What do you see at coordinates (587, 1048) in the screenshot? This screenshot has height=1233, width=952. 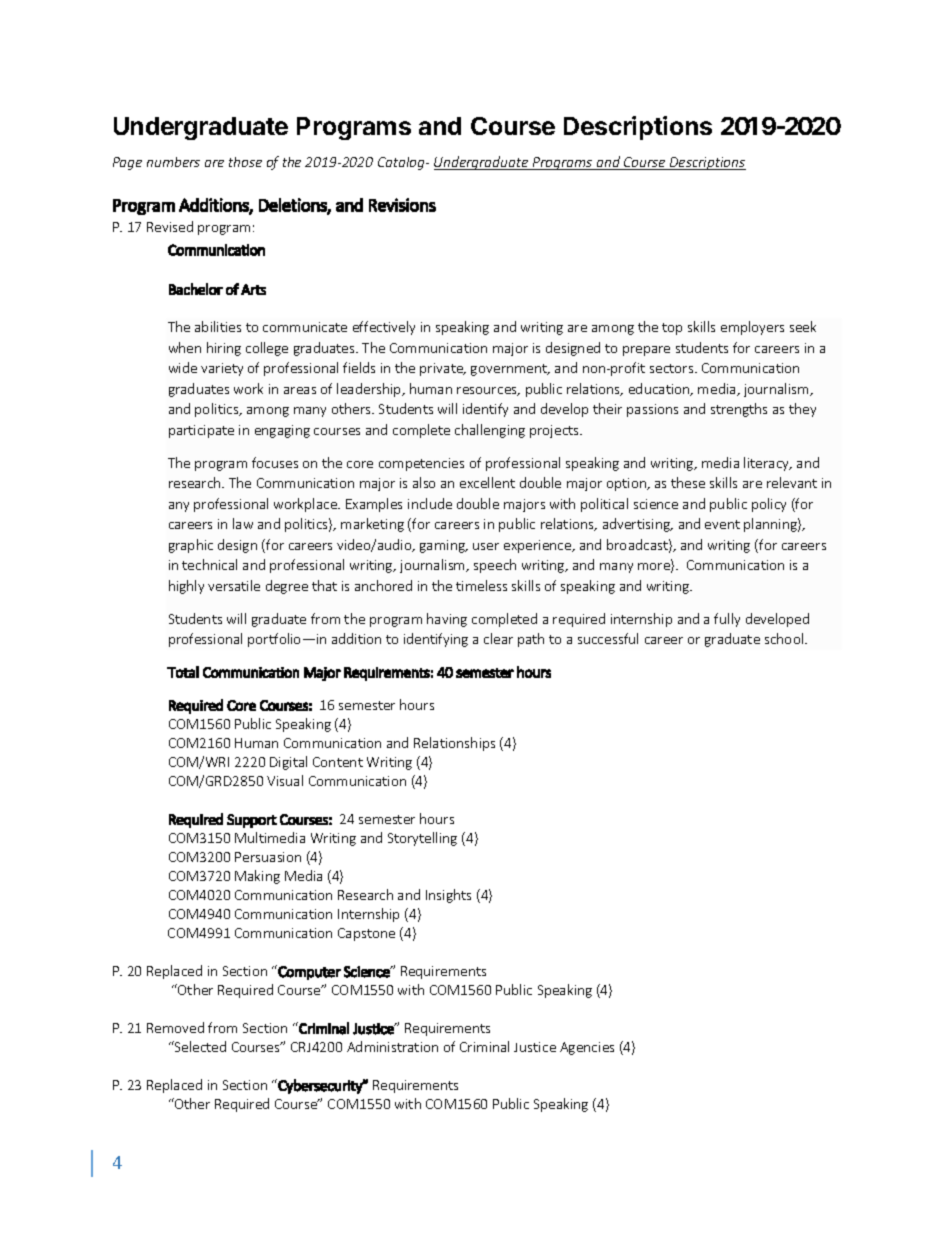 I see `Agencies` at bounding box center [587, 1048].
